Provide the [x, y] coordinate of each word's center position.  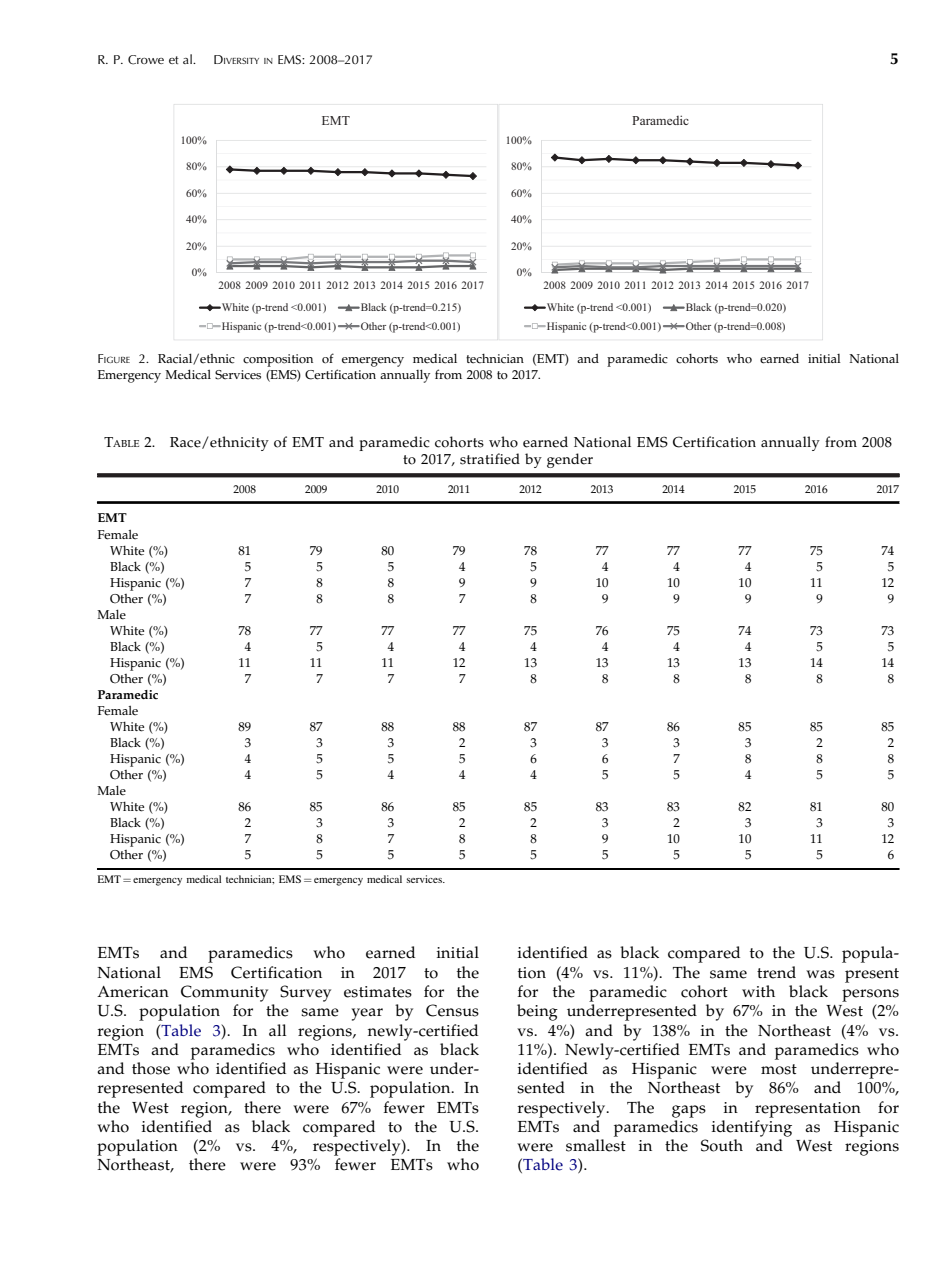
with [758, 991]
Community [224, 993]
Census [452, 1010]
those [151, 1068]
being [537, 1012]
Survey [305, 993]
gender [570, 460]
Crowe [146, 60]
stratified [490, 459]
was [820, 974]
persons [870, 995]
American [133, 992]
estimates [378, 992]
